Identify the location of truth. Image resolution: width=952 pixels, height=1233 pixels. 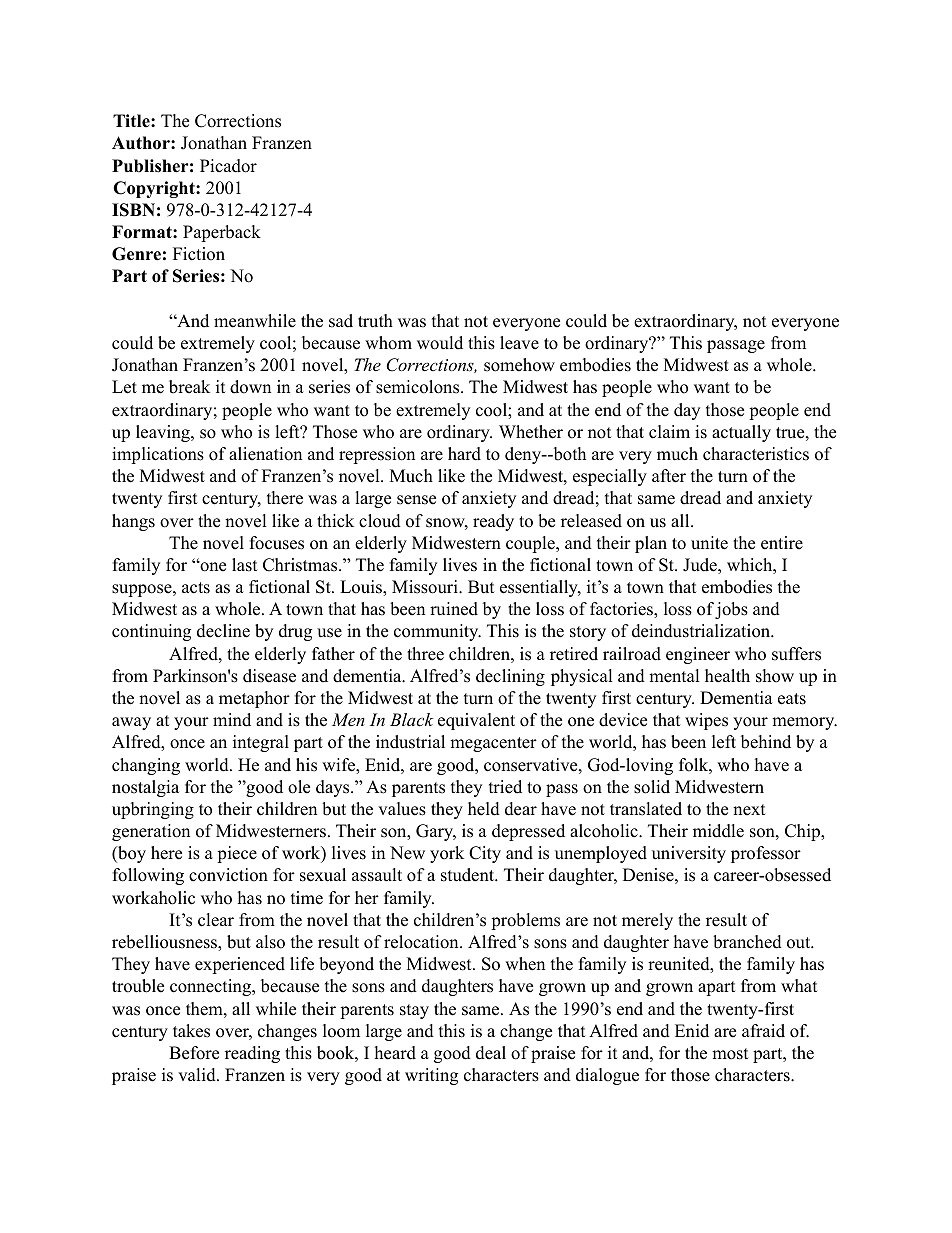
(375, 321).
